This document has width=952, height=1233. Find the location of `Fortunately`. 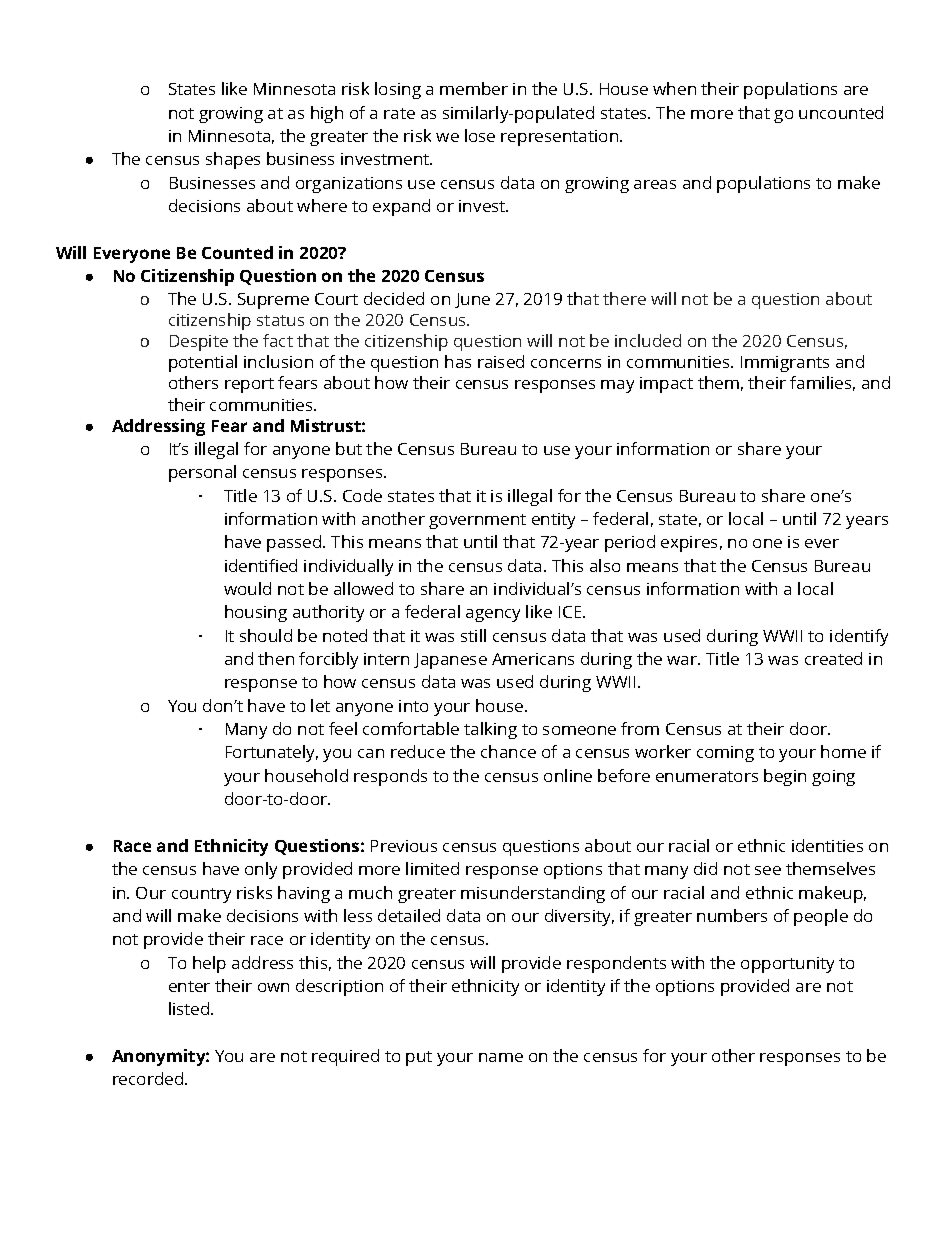

Fortunately is located at coordinates (272, 753).
